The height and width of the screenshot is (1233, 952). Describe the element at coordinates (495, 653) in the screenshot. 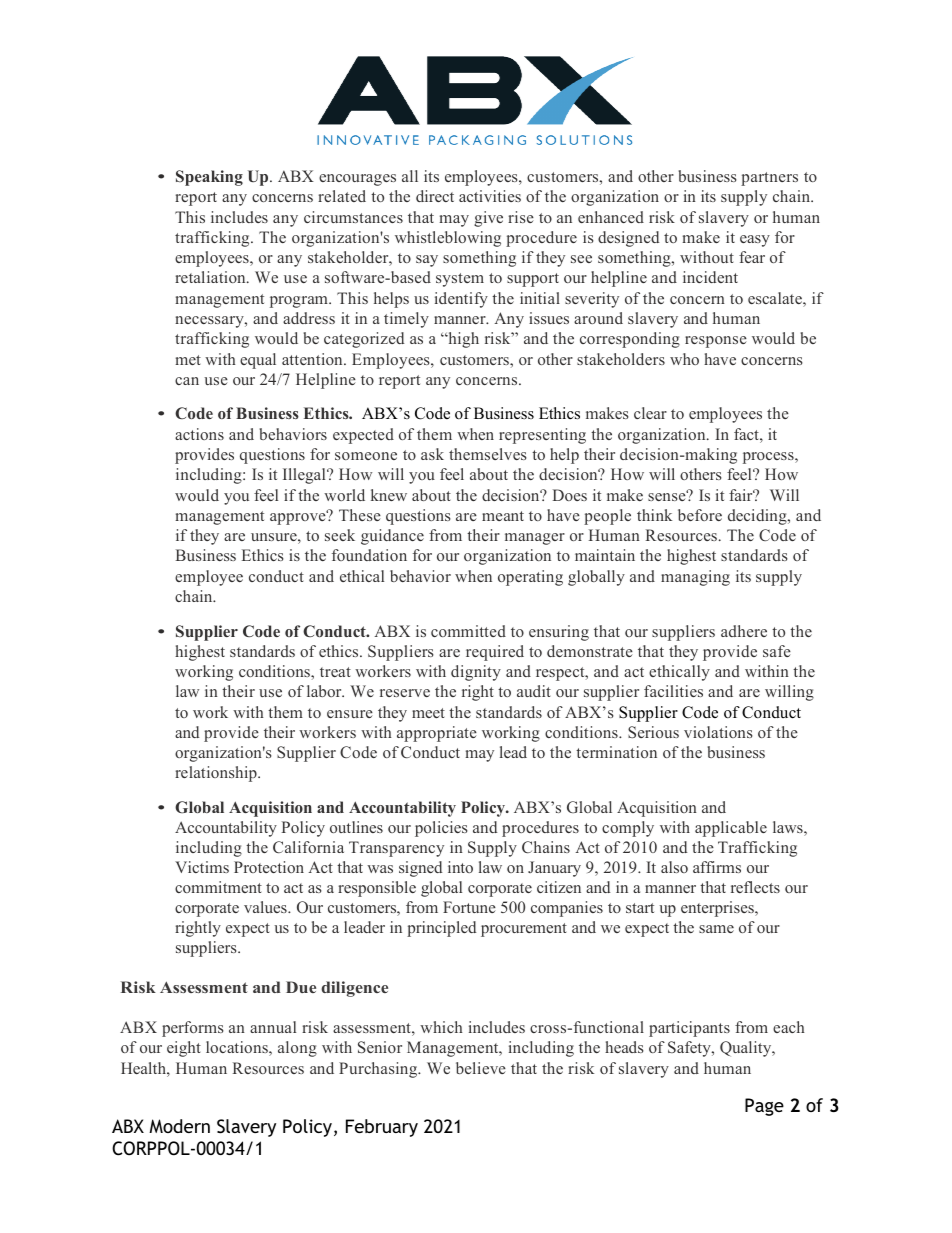

I see `required` at that location.
